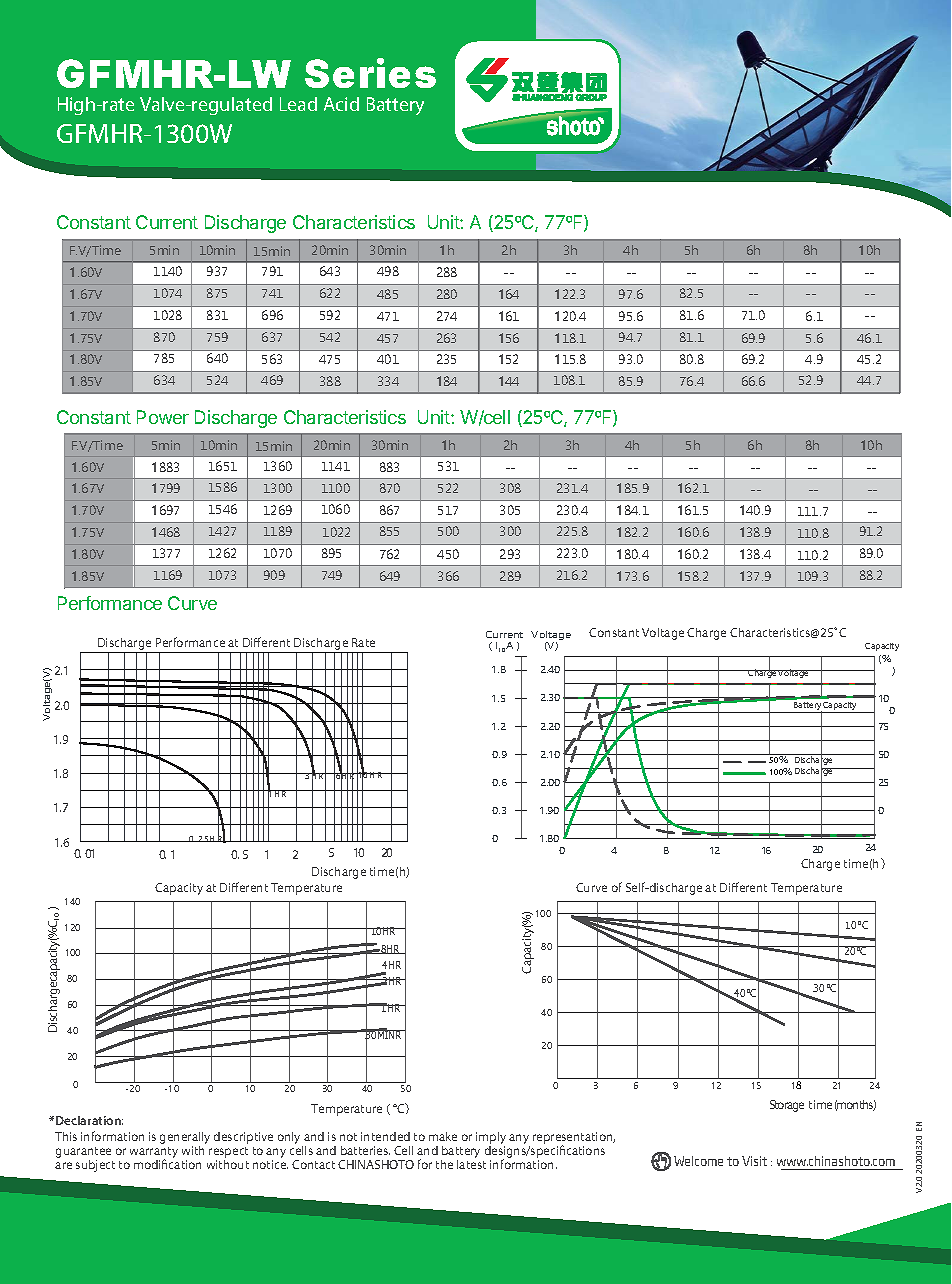 This screenshot has height=1284, width=952. I want to click on make, so click(443, 1136).
